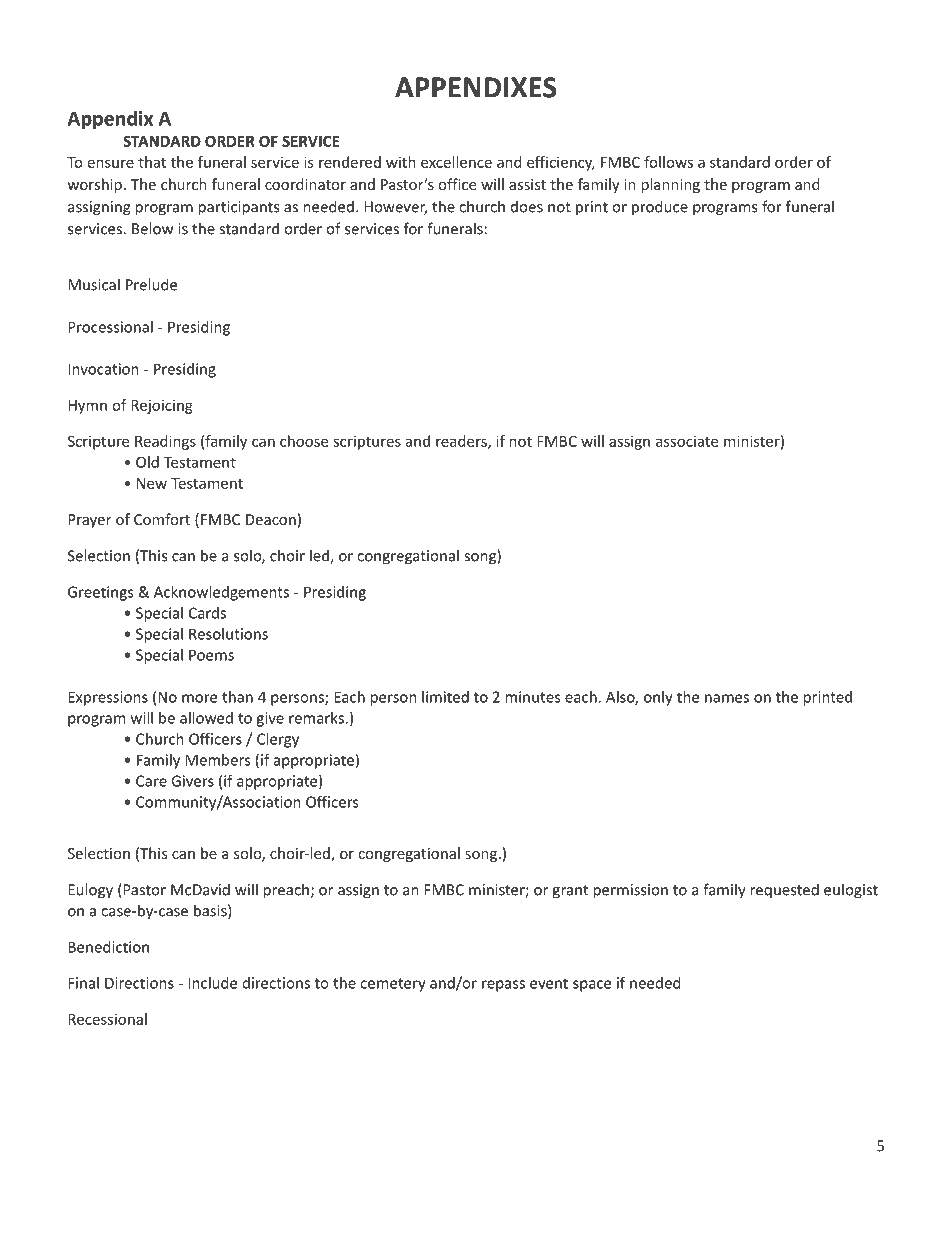 This screenshot has width=952, height=1233. What do you see at coordinates (727, 698) in the screenshot?
I see `names` at bounding box center [727, 698].
